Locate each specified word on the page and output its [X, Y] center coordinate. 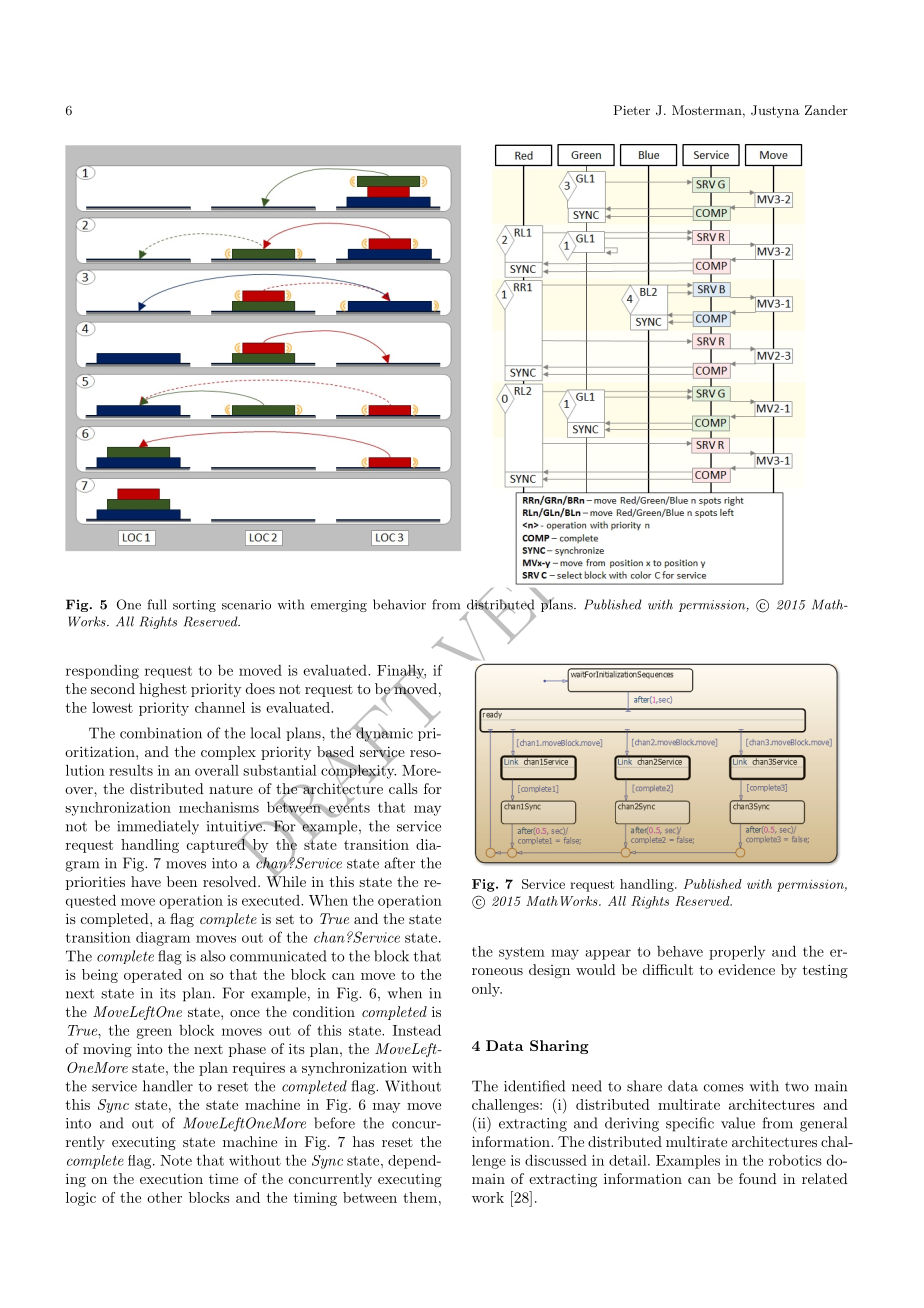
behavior [399, 604]
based [335, 752]
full [157, 604]
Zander [826, 110]
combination [161, 733]
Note [176, 1160]
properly [737, 952]
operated [153, 976]
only [487, 990]
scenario [246, 605]
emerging [339, 606]
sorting [194, 606]
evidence [746, 969]
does [260, 688]
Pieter [632, 110]
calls [403, 788]
